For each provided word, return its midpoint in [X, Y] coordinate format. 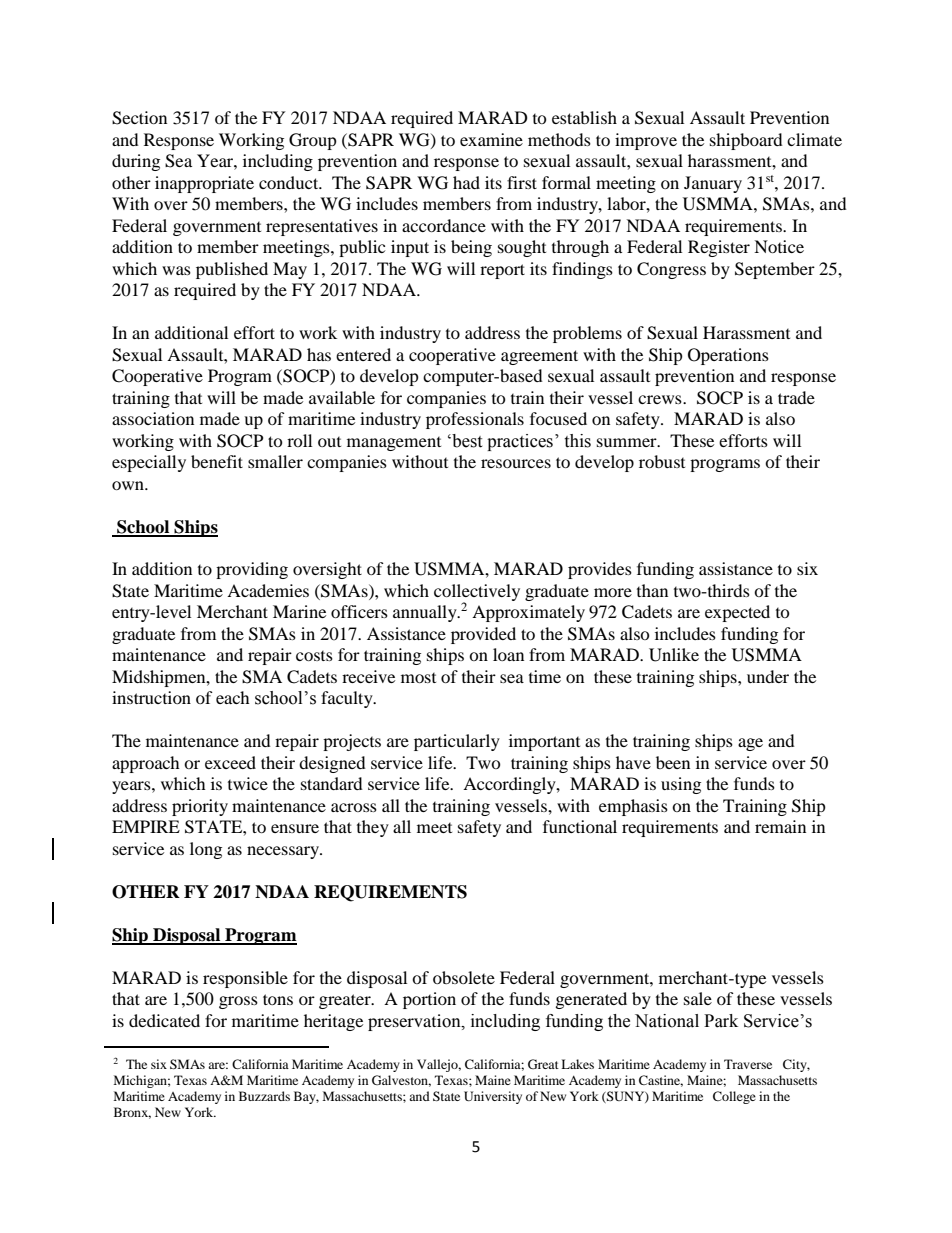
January [713, 184]
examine [491, 139]
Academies [268, 590]
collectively [477, 593]
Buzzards [264, 1096]
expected [737, 613]
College [734, 1097]
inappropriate [204, 184]
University [493, 1097]
